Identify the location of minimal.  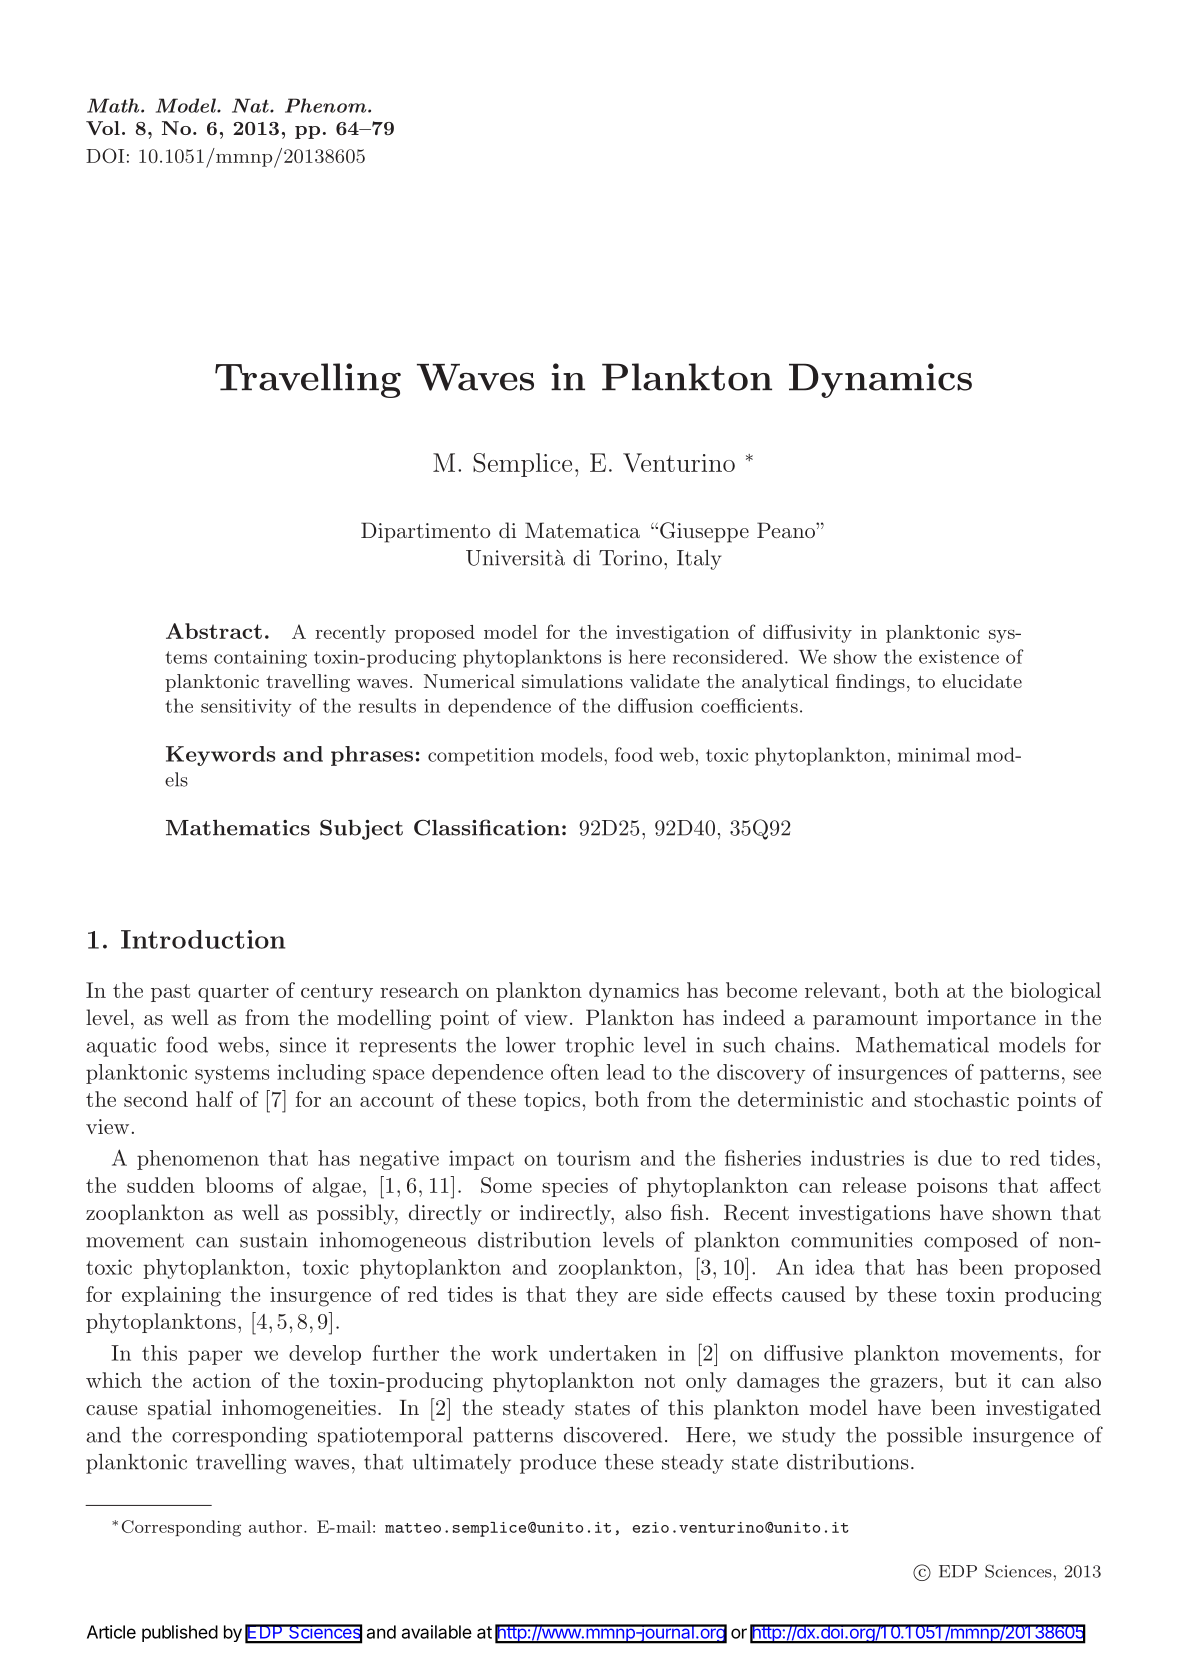
(934, 754).
